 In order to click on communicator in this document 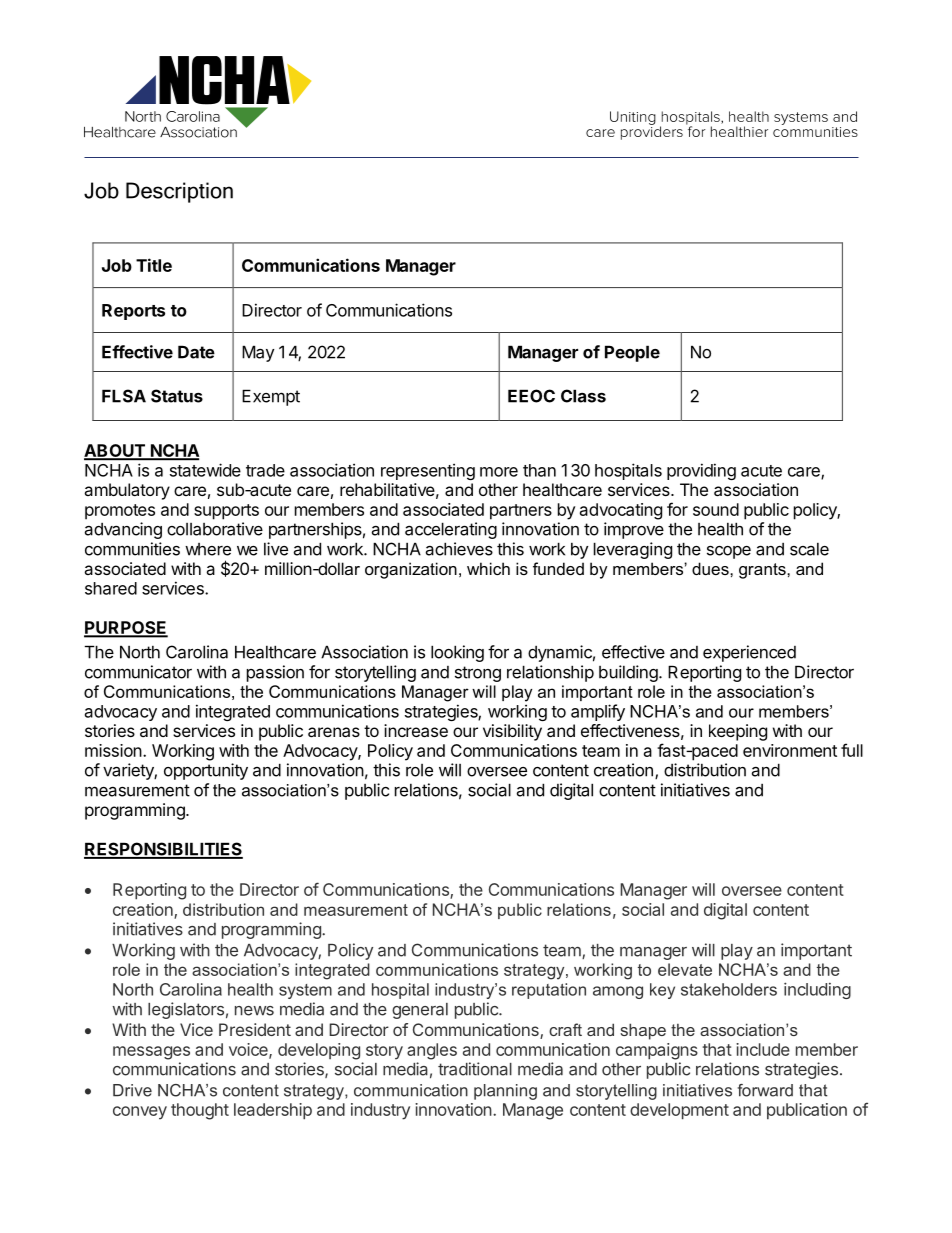, I will do `click(138, 672)`.
